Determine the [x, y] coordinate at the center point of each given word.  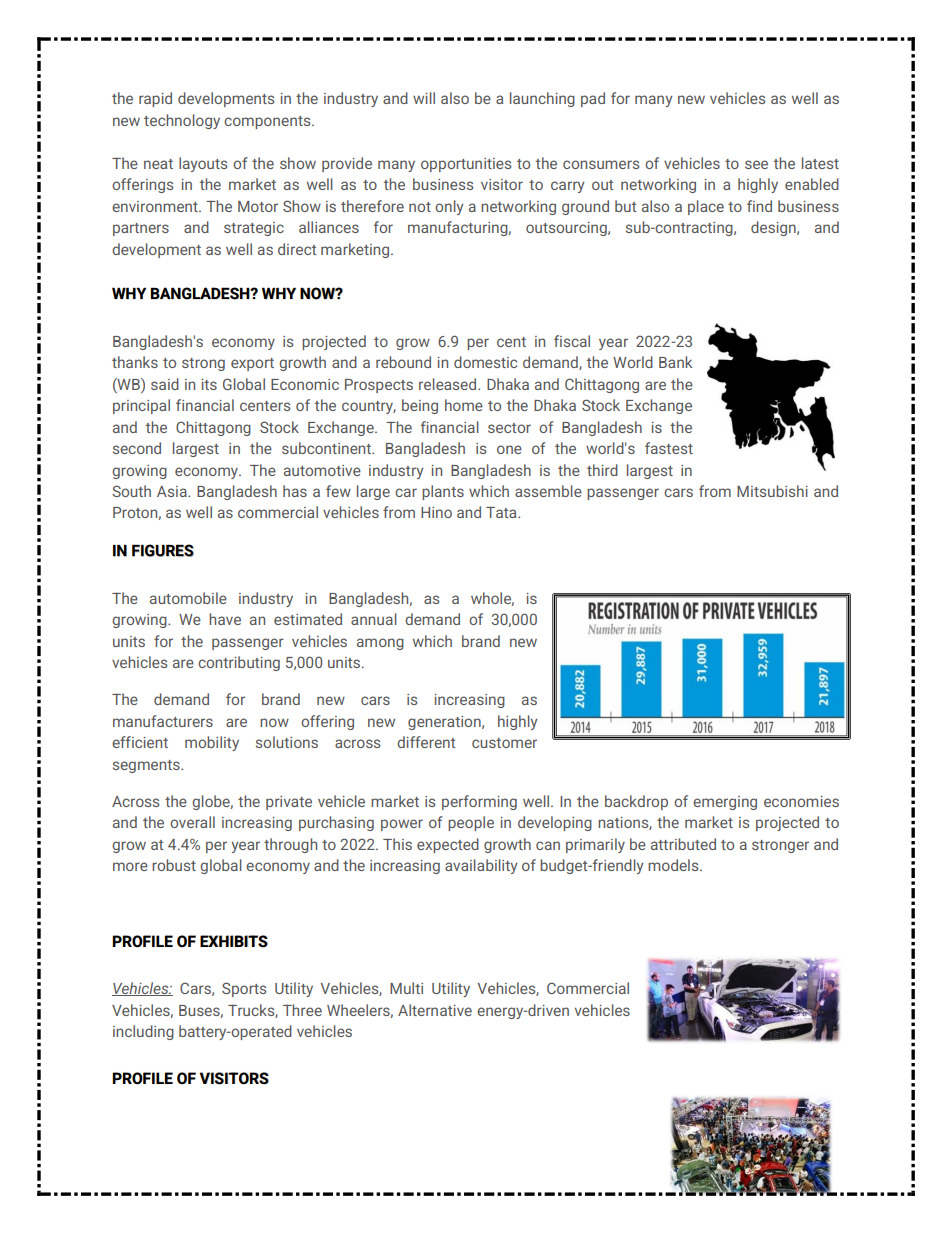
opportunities [466, 165]
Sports [244, 989]
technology [182, 121]
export [252, 364]
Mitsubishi [772, 491]
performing [479, 802]
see [756, 164]
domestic [485, 362]
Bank [675, 362]
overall [192, 822]
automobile [188, 598]
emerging [725, 803]
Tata [502, 512]
